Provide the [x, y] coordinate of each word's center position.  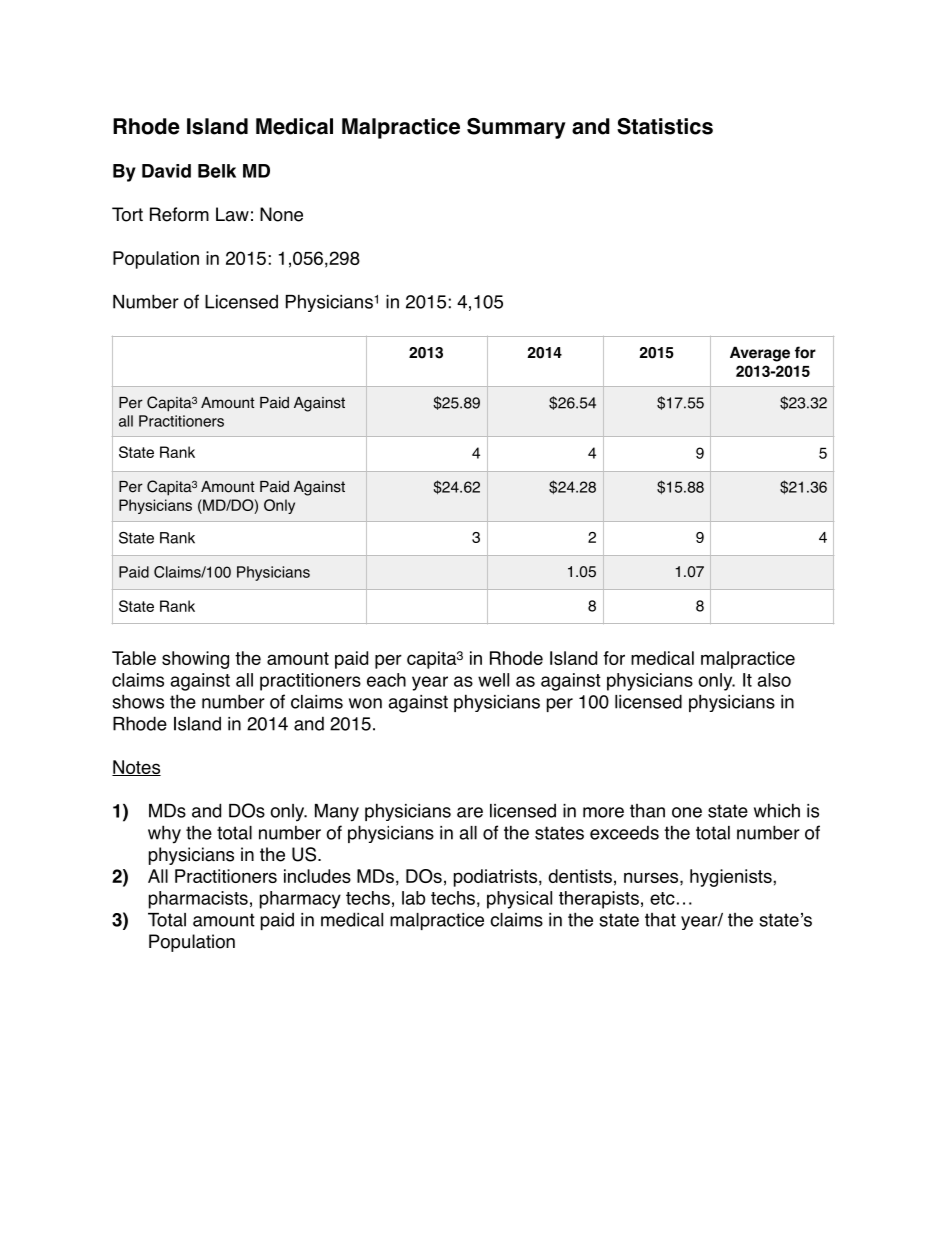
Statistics [665, 126]
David [166, 171]
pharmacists [198, 900]
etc [662, 898]
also [774, 680]
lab [413, 898]
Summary [516, 128]
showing [195, 660]
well [493, 680]
